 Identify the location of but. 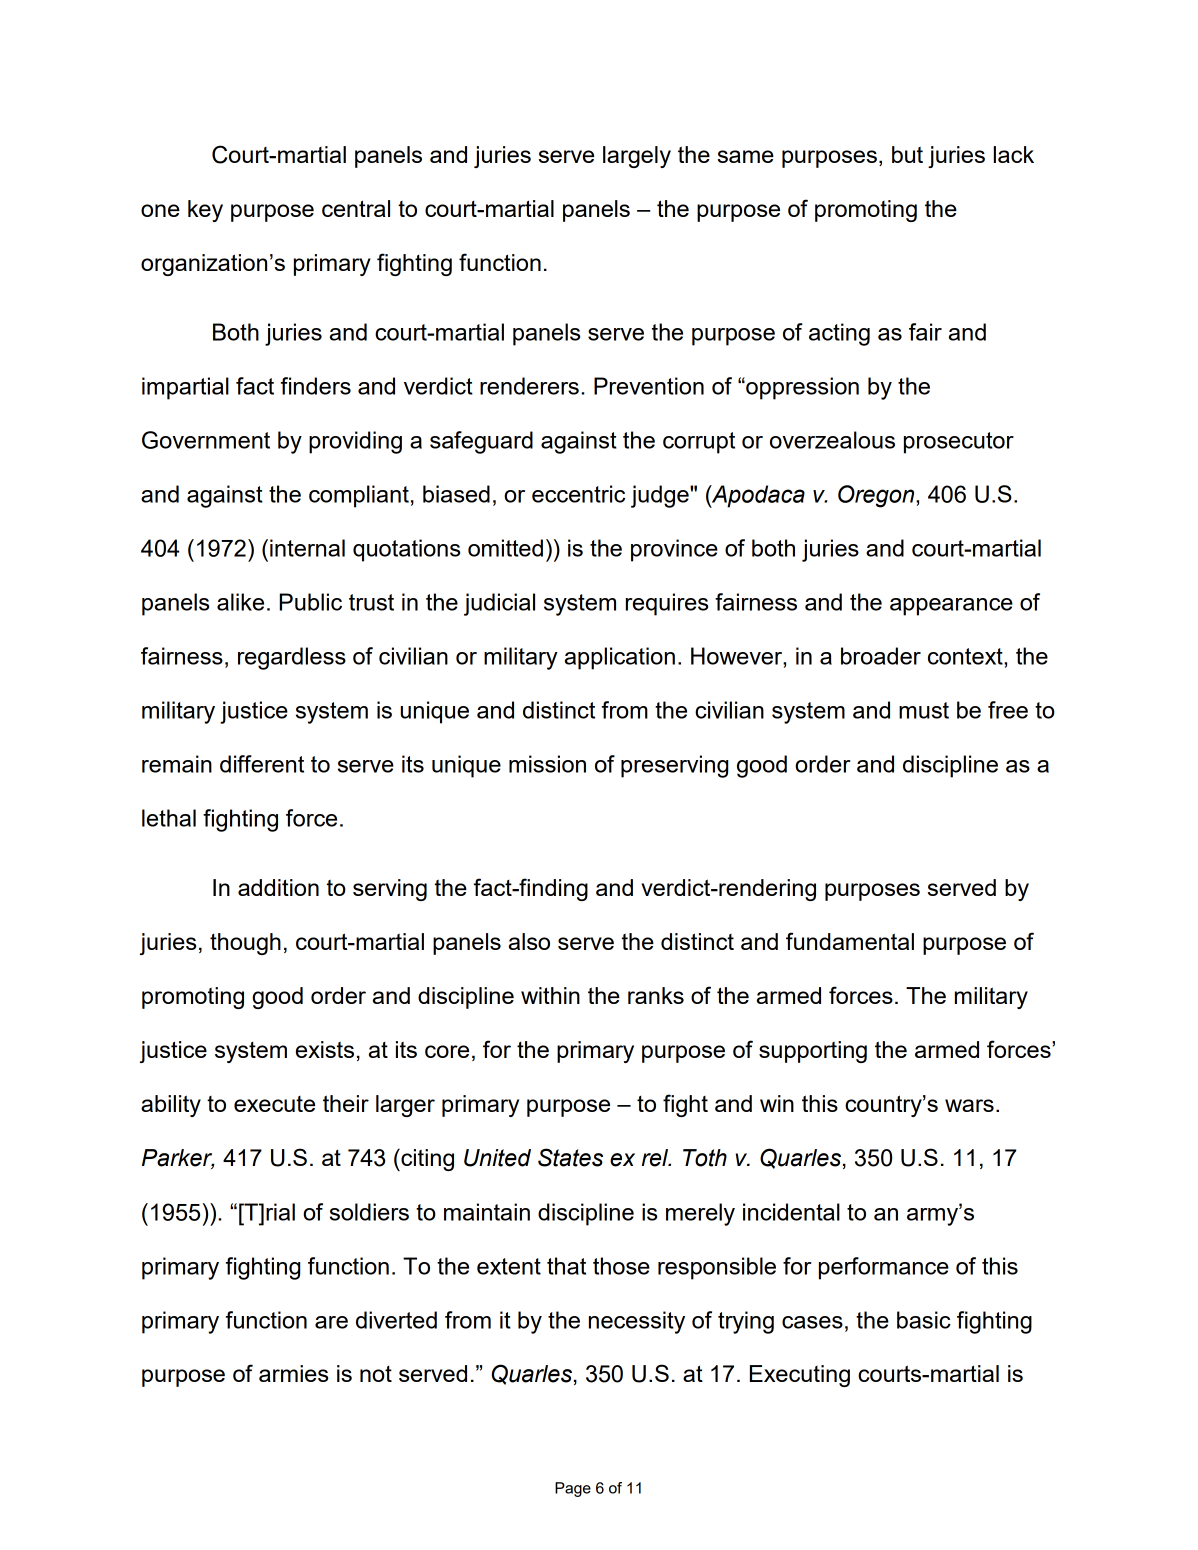
(907, 154).
